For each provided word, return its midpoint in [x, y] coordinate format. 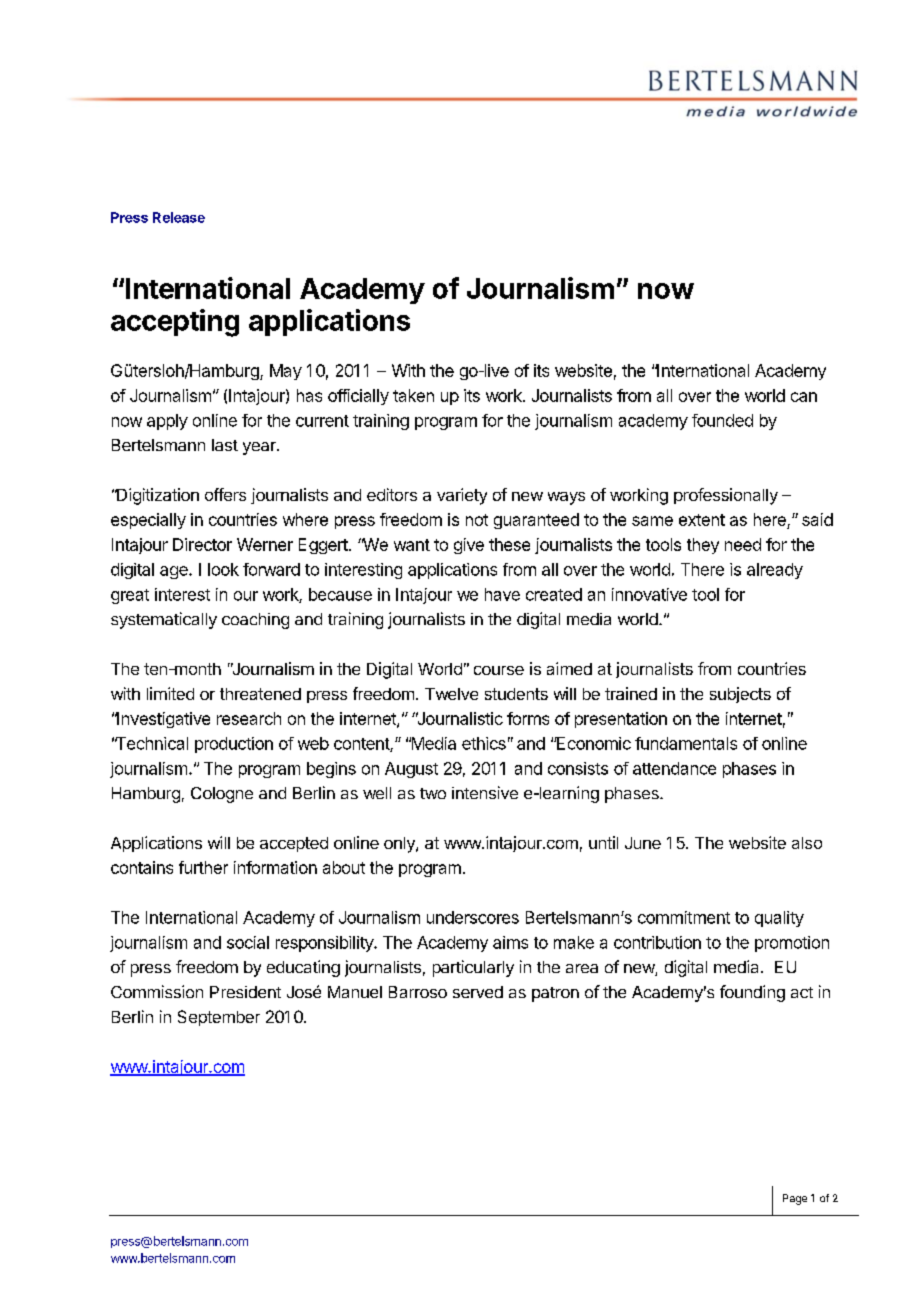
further [203, 867]
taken [413, 395]
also [807, 843]
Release [179, 217]
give [469, 546]
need [743, 544]
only [400, 845]
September [219, 1018]
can [804, 397]
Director [202, 544]
